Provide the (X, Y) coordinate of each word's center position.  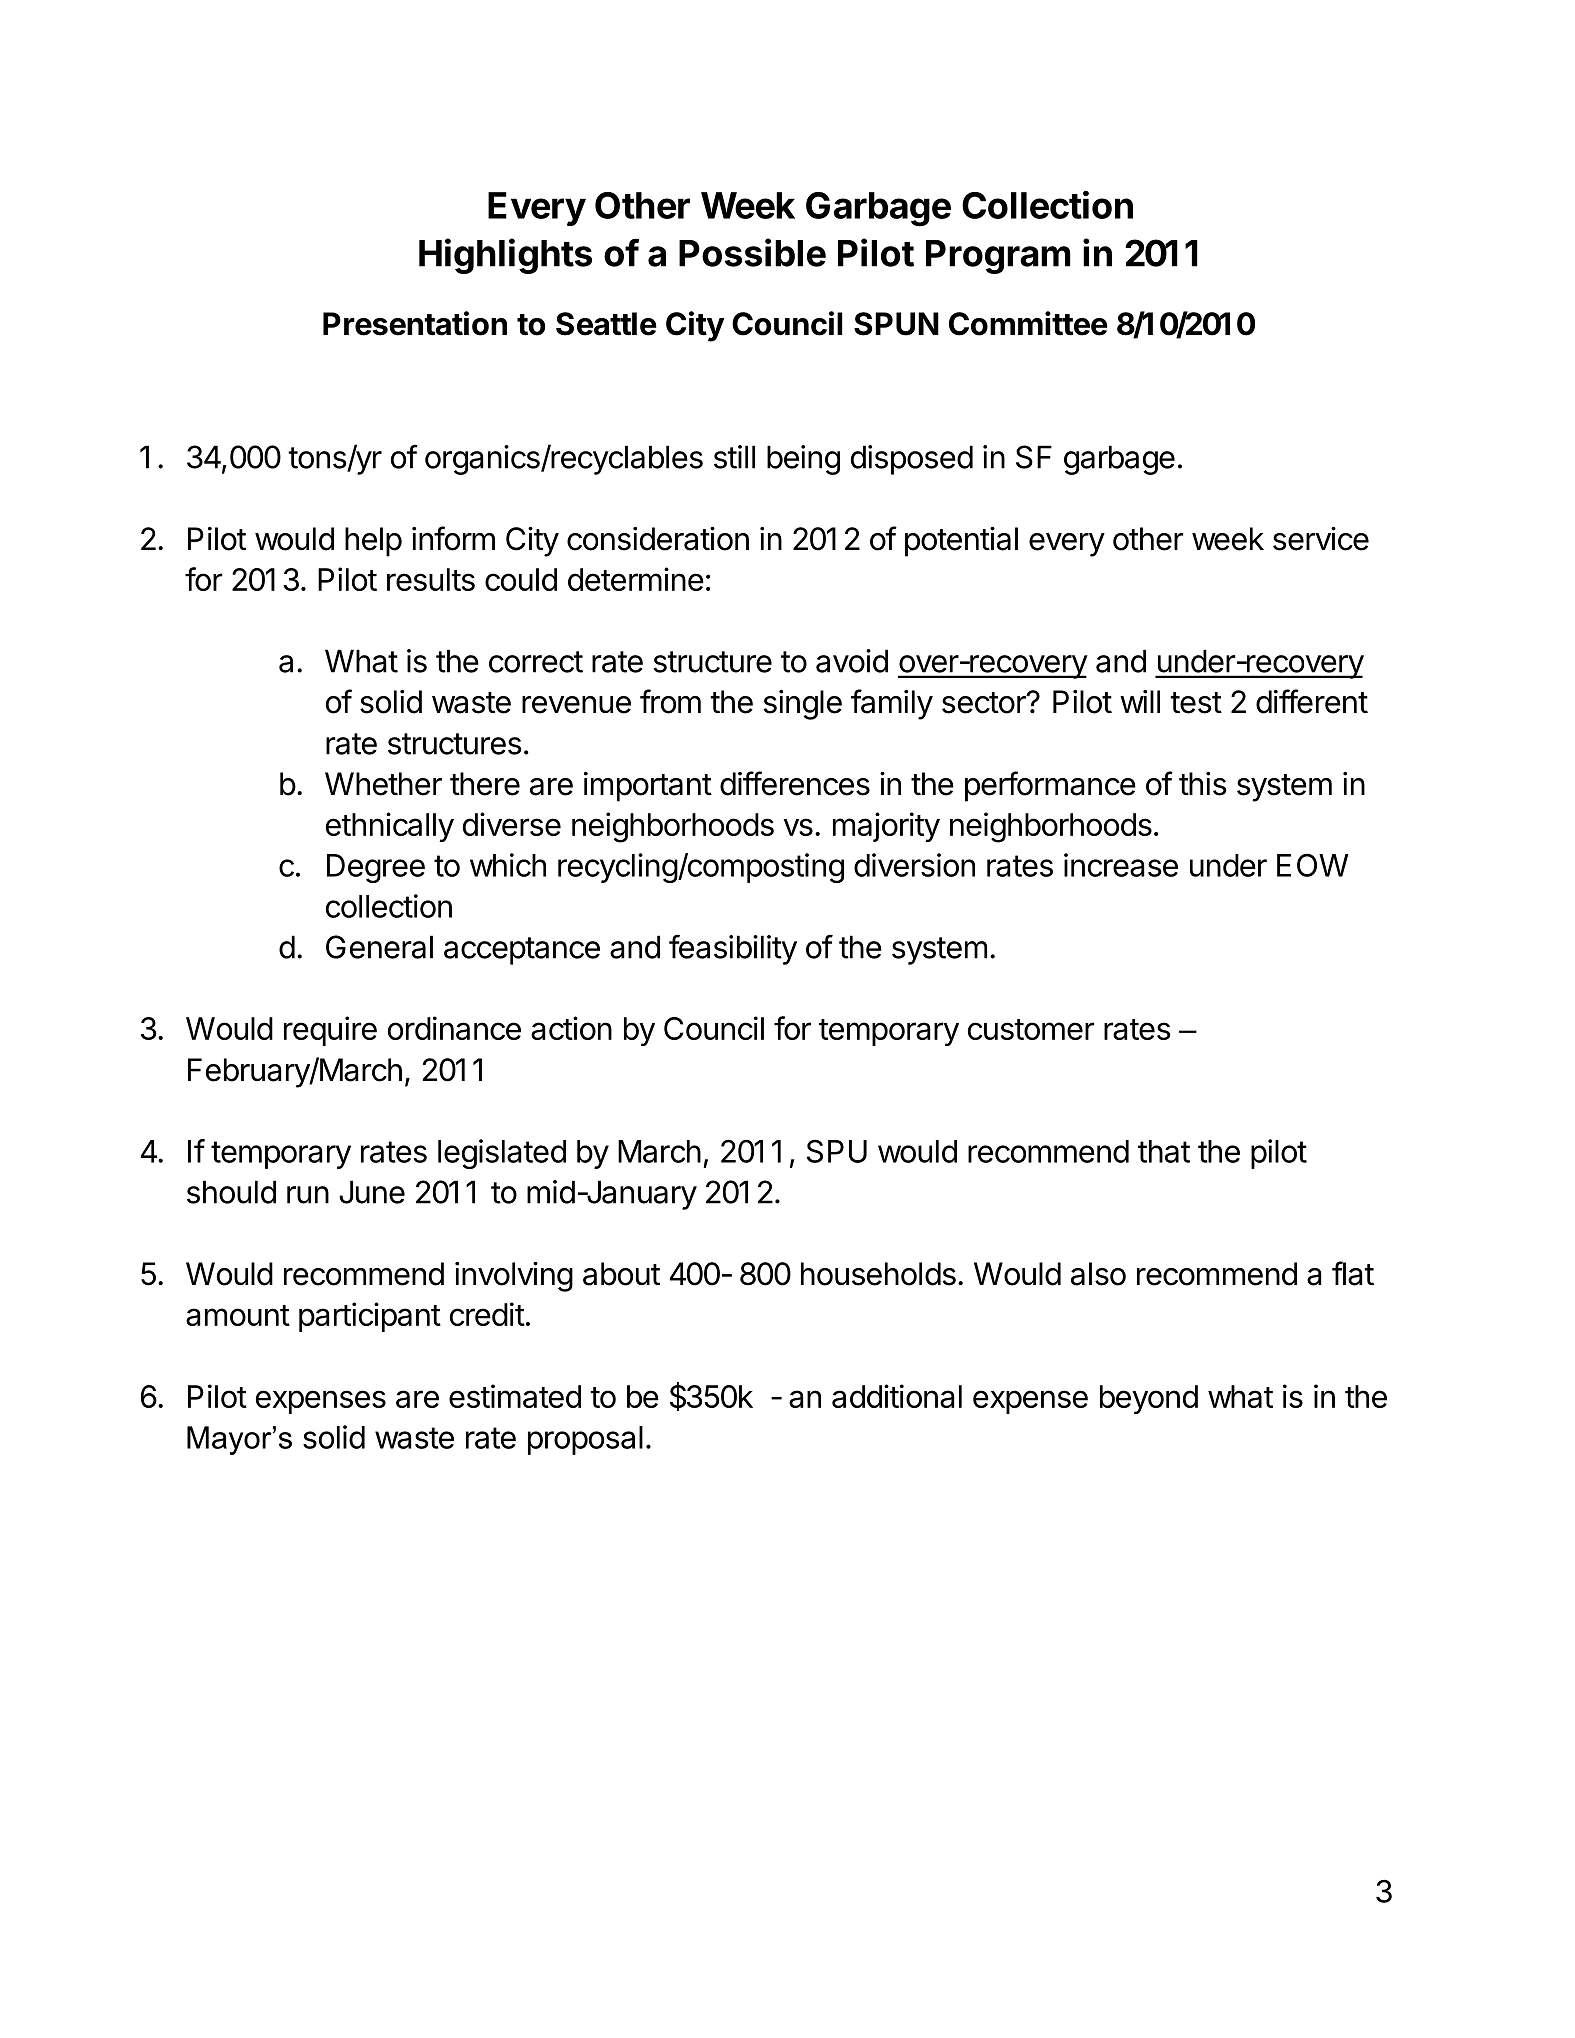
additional (897, 1396)
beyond (1149, 1399)
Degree (376, 868)
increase (1121, 865)
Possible (752, 252)
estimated (515, 1396)
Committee (1028, 323)
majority (886, 827)
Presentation (415, 323)
